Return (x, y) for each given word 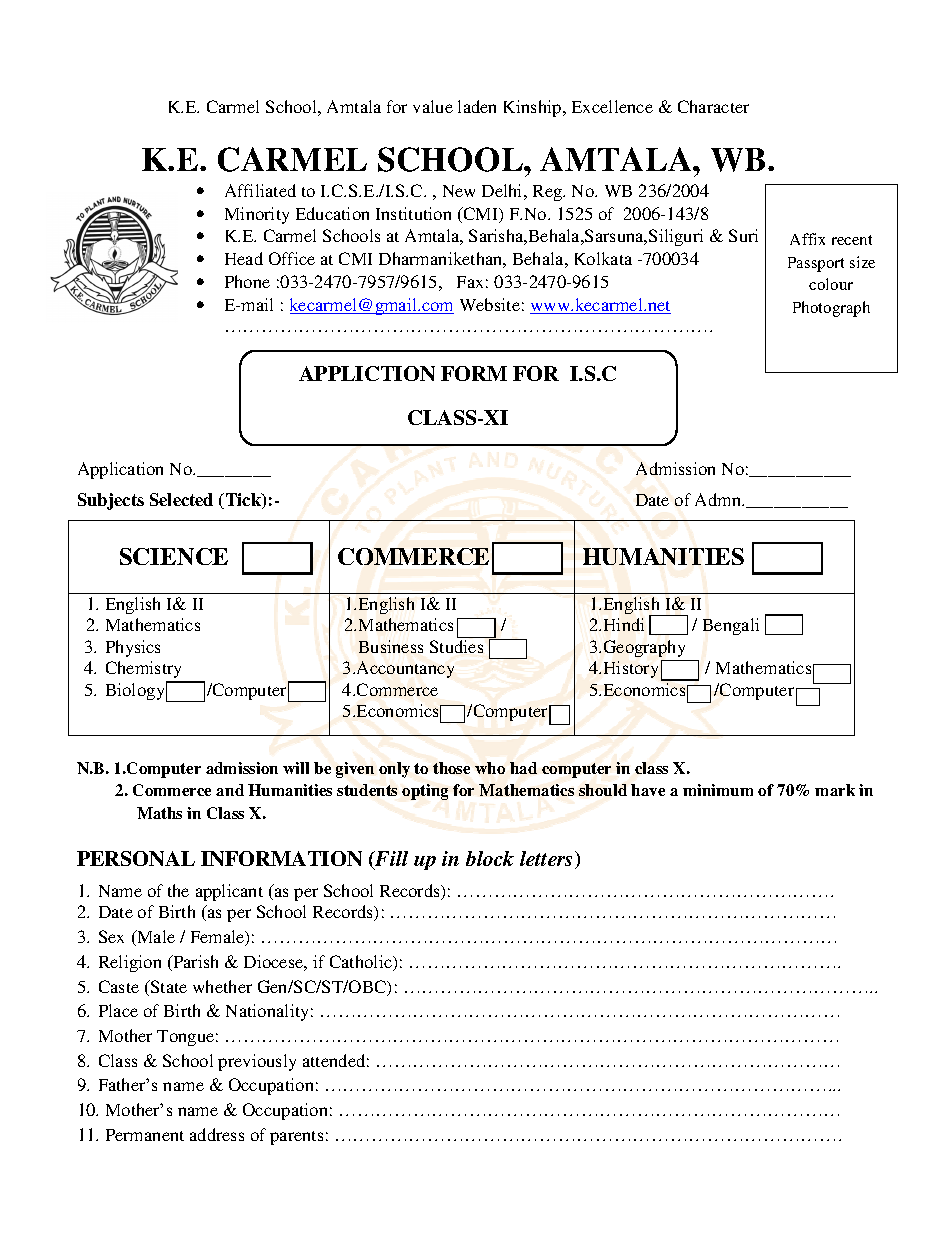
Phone (247, 281)
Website (490, 304)
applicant (229, 892)
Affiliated (260, 190)
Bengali (731, 626)
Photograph (831, 309)
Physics (133, 648)
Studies (456, 646)
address (217, 1134)
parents (296, 1138)
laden (477, 106)
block (490, 858)
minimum (718, 790)
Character (713, 106)
